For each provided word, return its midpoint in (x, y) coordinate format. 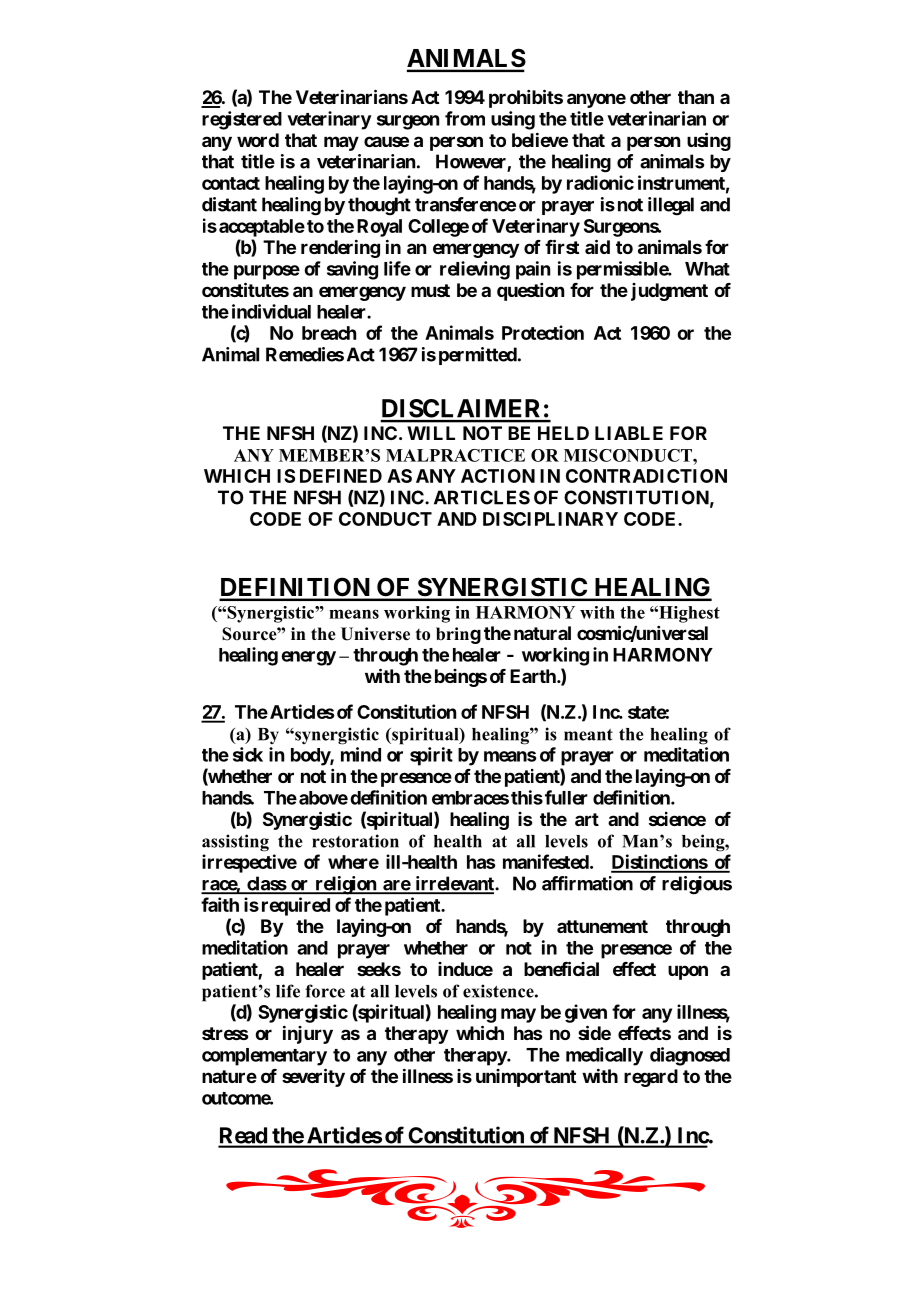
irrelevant (454, 884)
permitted (478, 356)
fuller (566, 797)
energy (308, 658)
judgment (669, 292)
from (465, 118)
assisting (235, 843)
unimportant (526, 1078)
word (258, 140)
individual (271, 311)
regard (651, 1078)
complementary (264, 1057)
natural (542, 633)
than (696, 97)
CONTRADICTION (646, 476)
